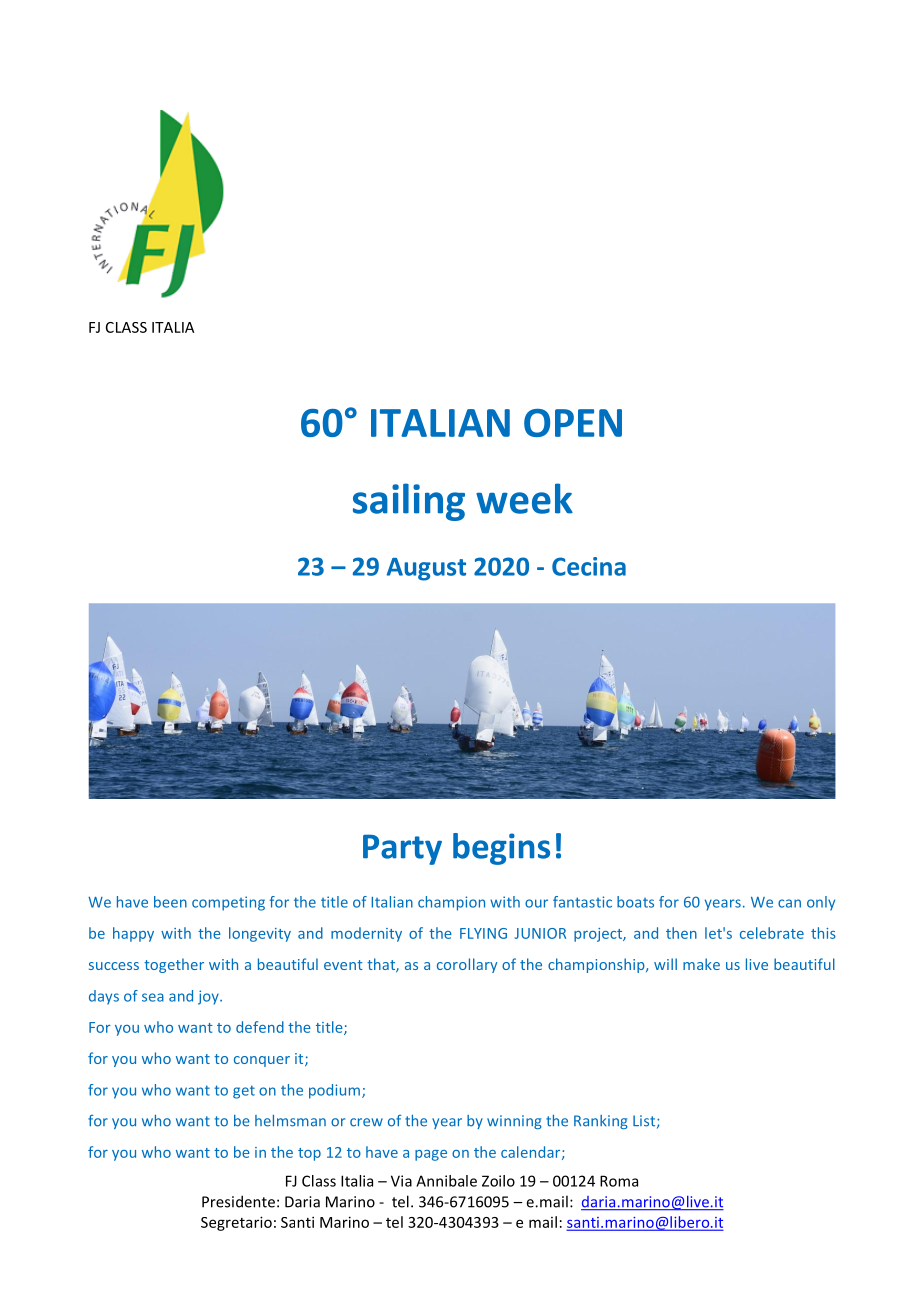 Image resolution: width=924 pixels, height=1308 pixels. Describe the element at coordinates (431, 1155) in the screenshot. I see `page` at that location.
